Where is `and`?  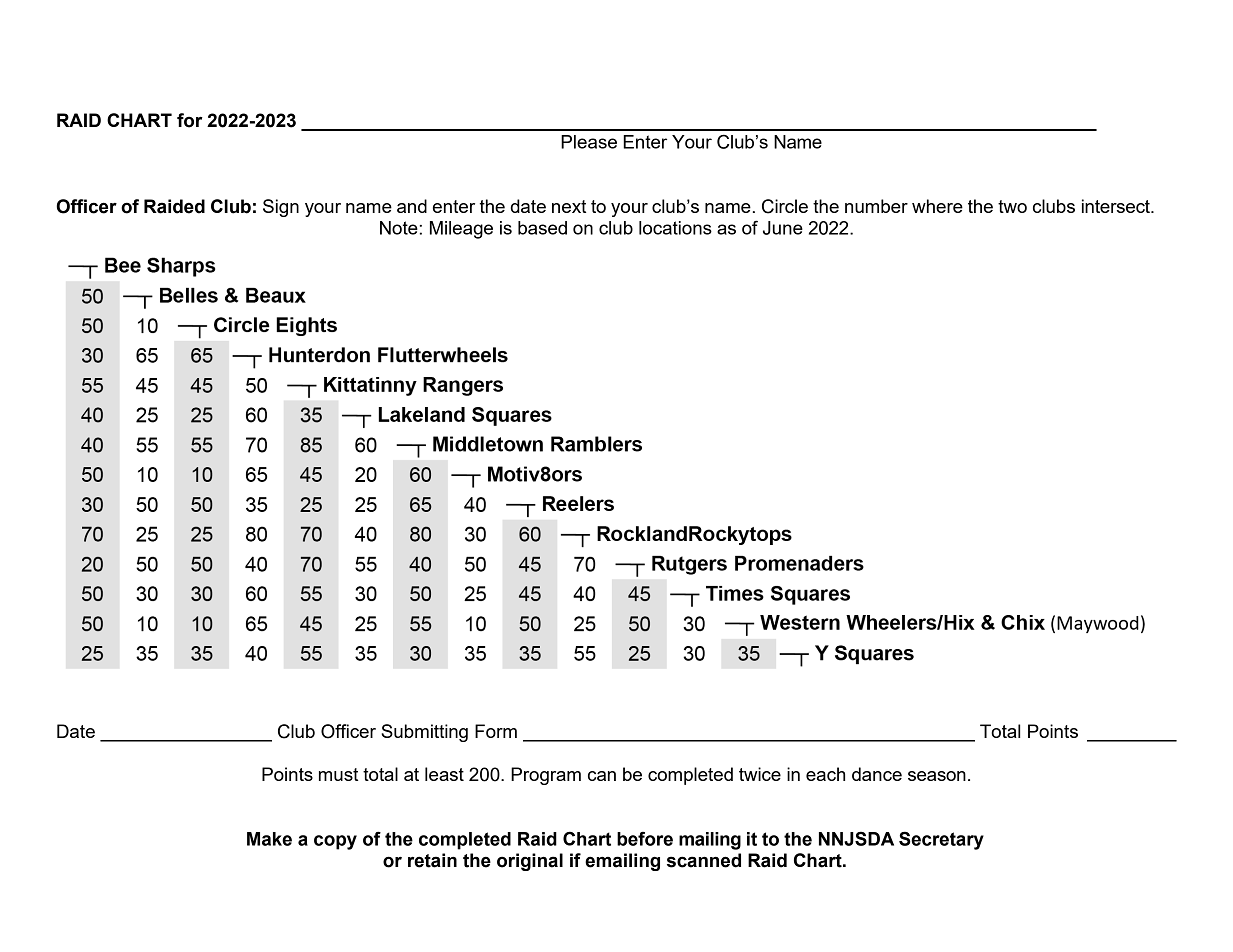 and is located at coordinates (412, 206).
